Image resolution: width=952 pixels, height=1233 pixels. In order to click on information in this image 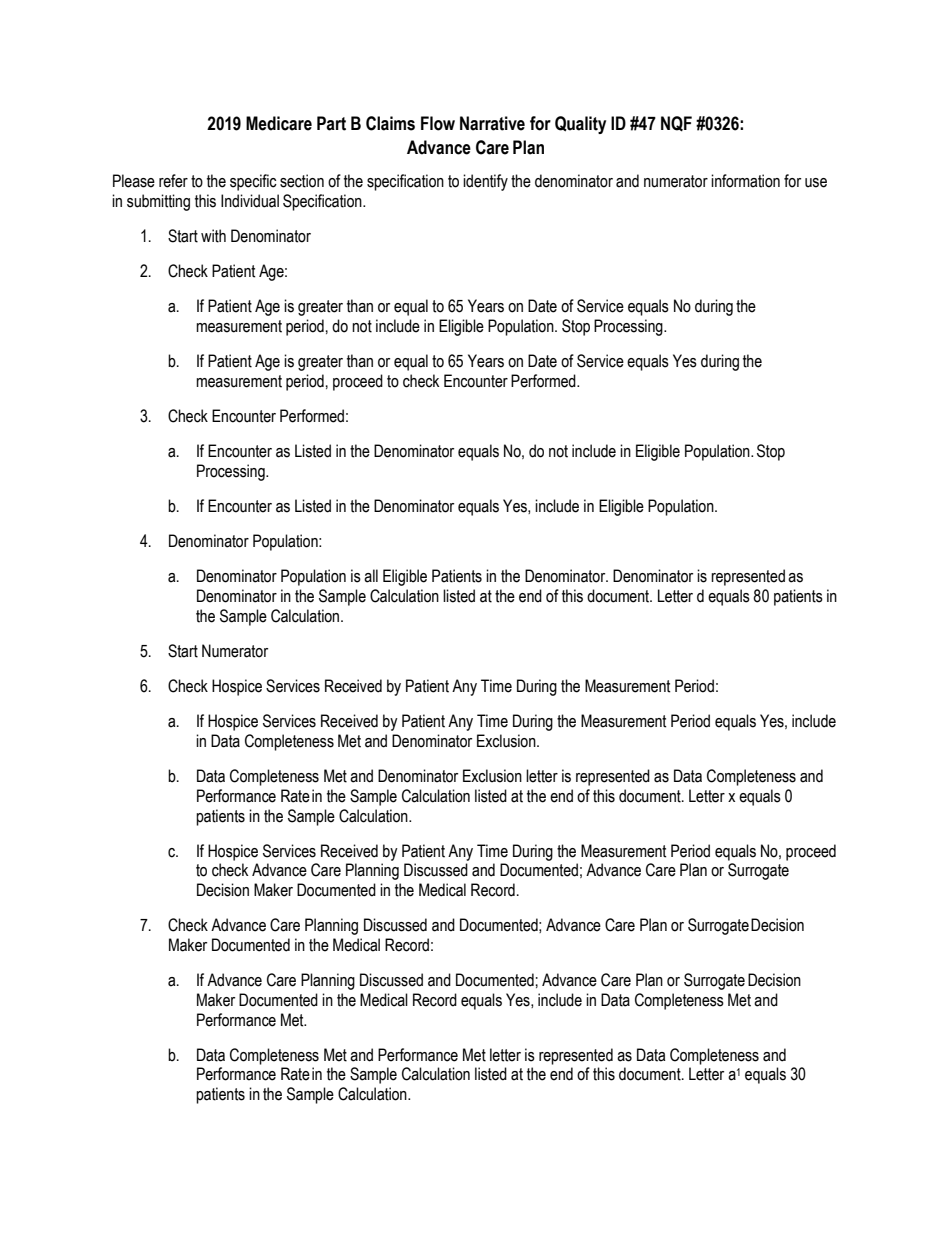, I will do `click(745, 181)`.
